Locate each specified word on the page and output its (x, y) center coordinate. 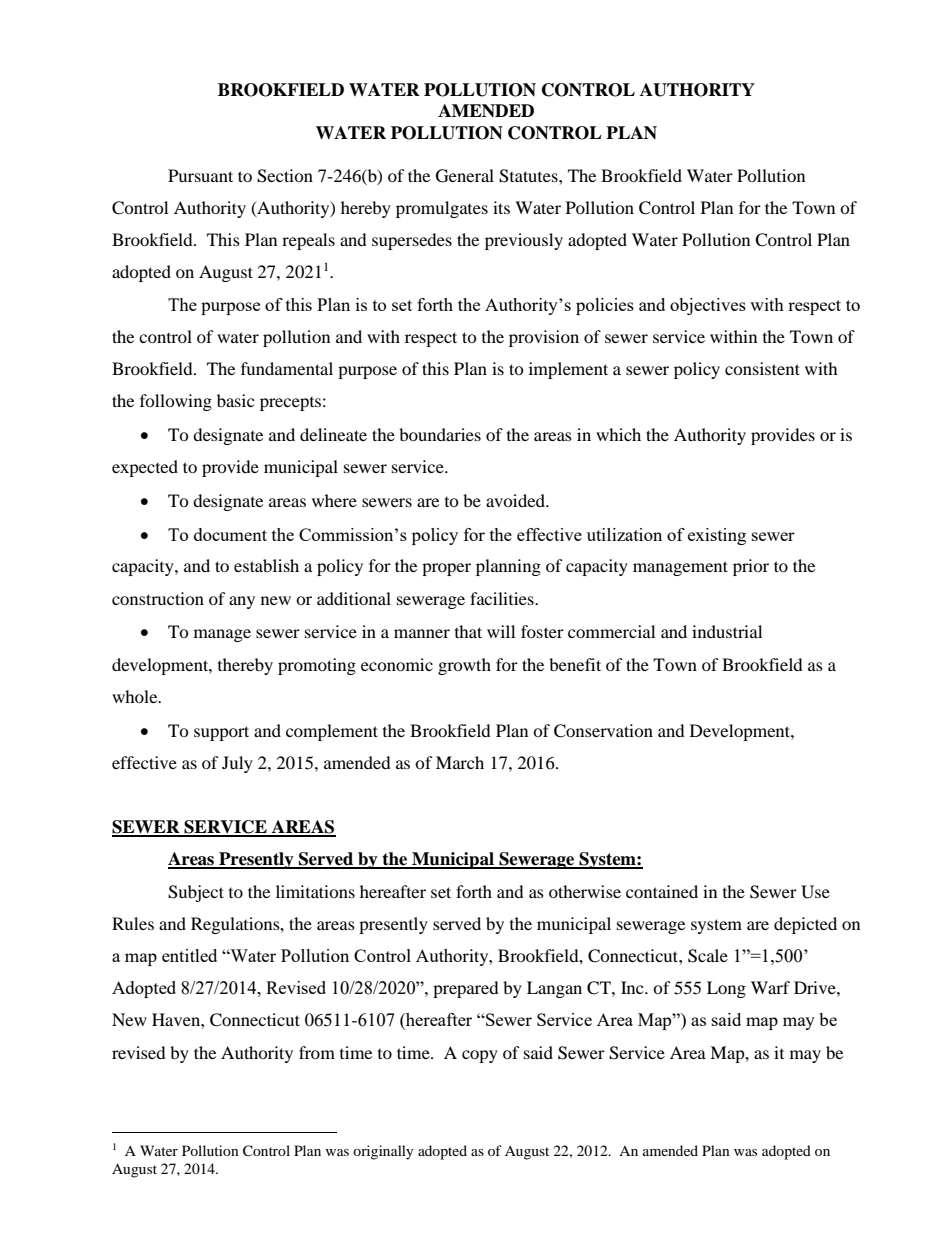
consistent (762, 368)
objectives (708, 306)
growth (464, 666)
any (242, 602)
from (317, 1052)
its (501, 207)
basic (235, 400)
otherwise (585, 891)
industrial (727, 631)
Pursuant (200, 175)
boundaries (440, 434)
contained (662, 891)
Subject (196, 893)
